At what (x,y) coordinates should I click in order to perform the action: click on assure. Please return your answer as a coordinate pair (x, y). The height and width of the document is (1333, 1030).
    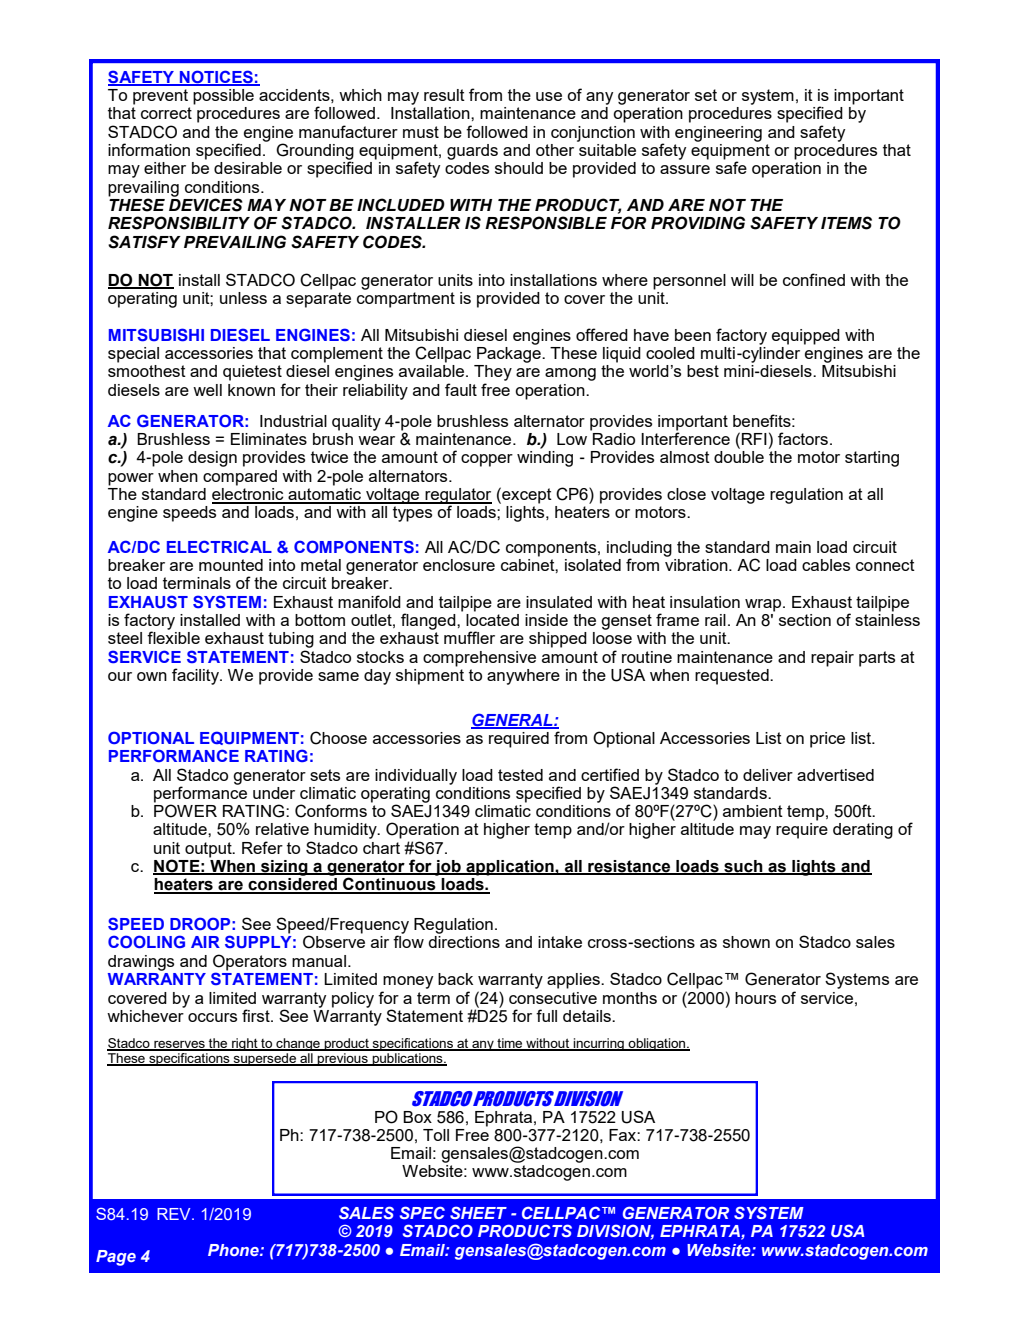
    Looking at the image, I should click on (685, 169).
